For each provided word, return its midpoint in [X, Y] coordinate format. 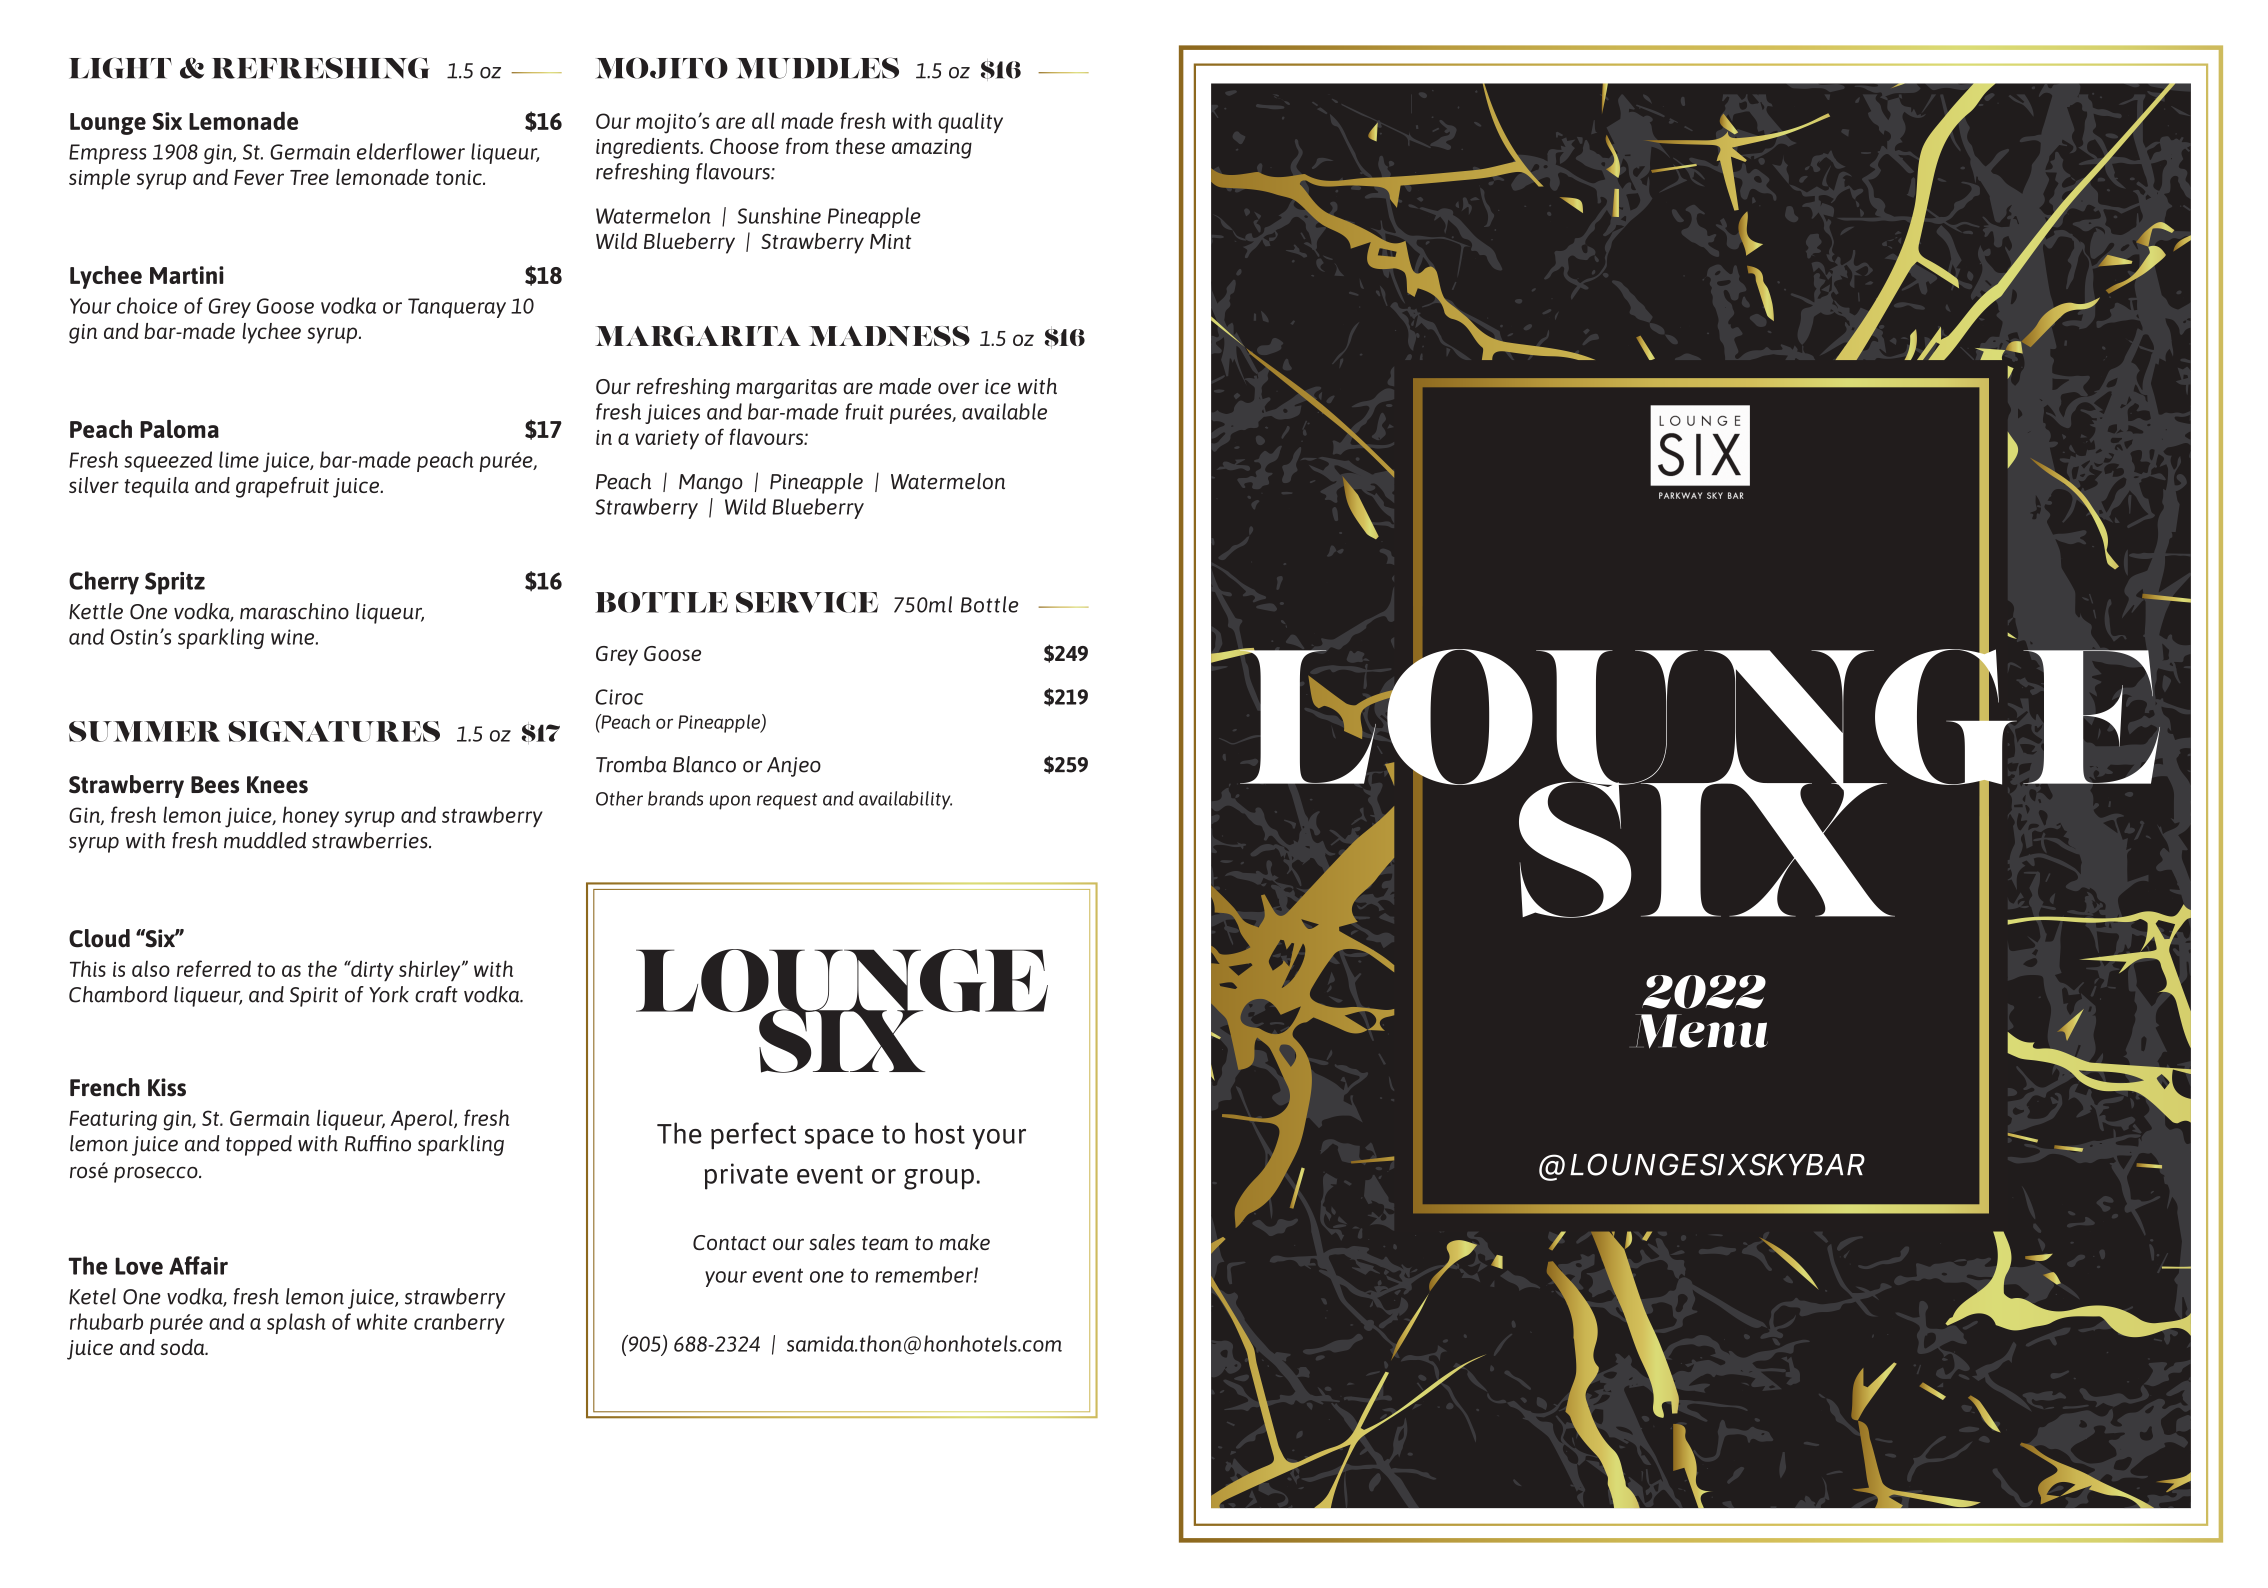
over [958, 388]
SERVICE [807, 602]
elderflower [411, 151]
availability [905, 800]
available [1004, 411]
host [940, 1133]
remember [925, 1274]
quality [970, 122]
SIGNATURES [334, 731]
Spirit [314, 997]
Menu [1702, 1031]
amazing [932, 149]
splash [296, 1323]
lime [239, 459]
